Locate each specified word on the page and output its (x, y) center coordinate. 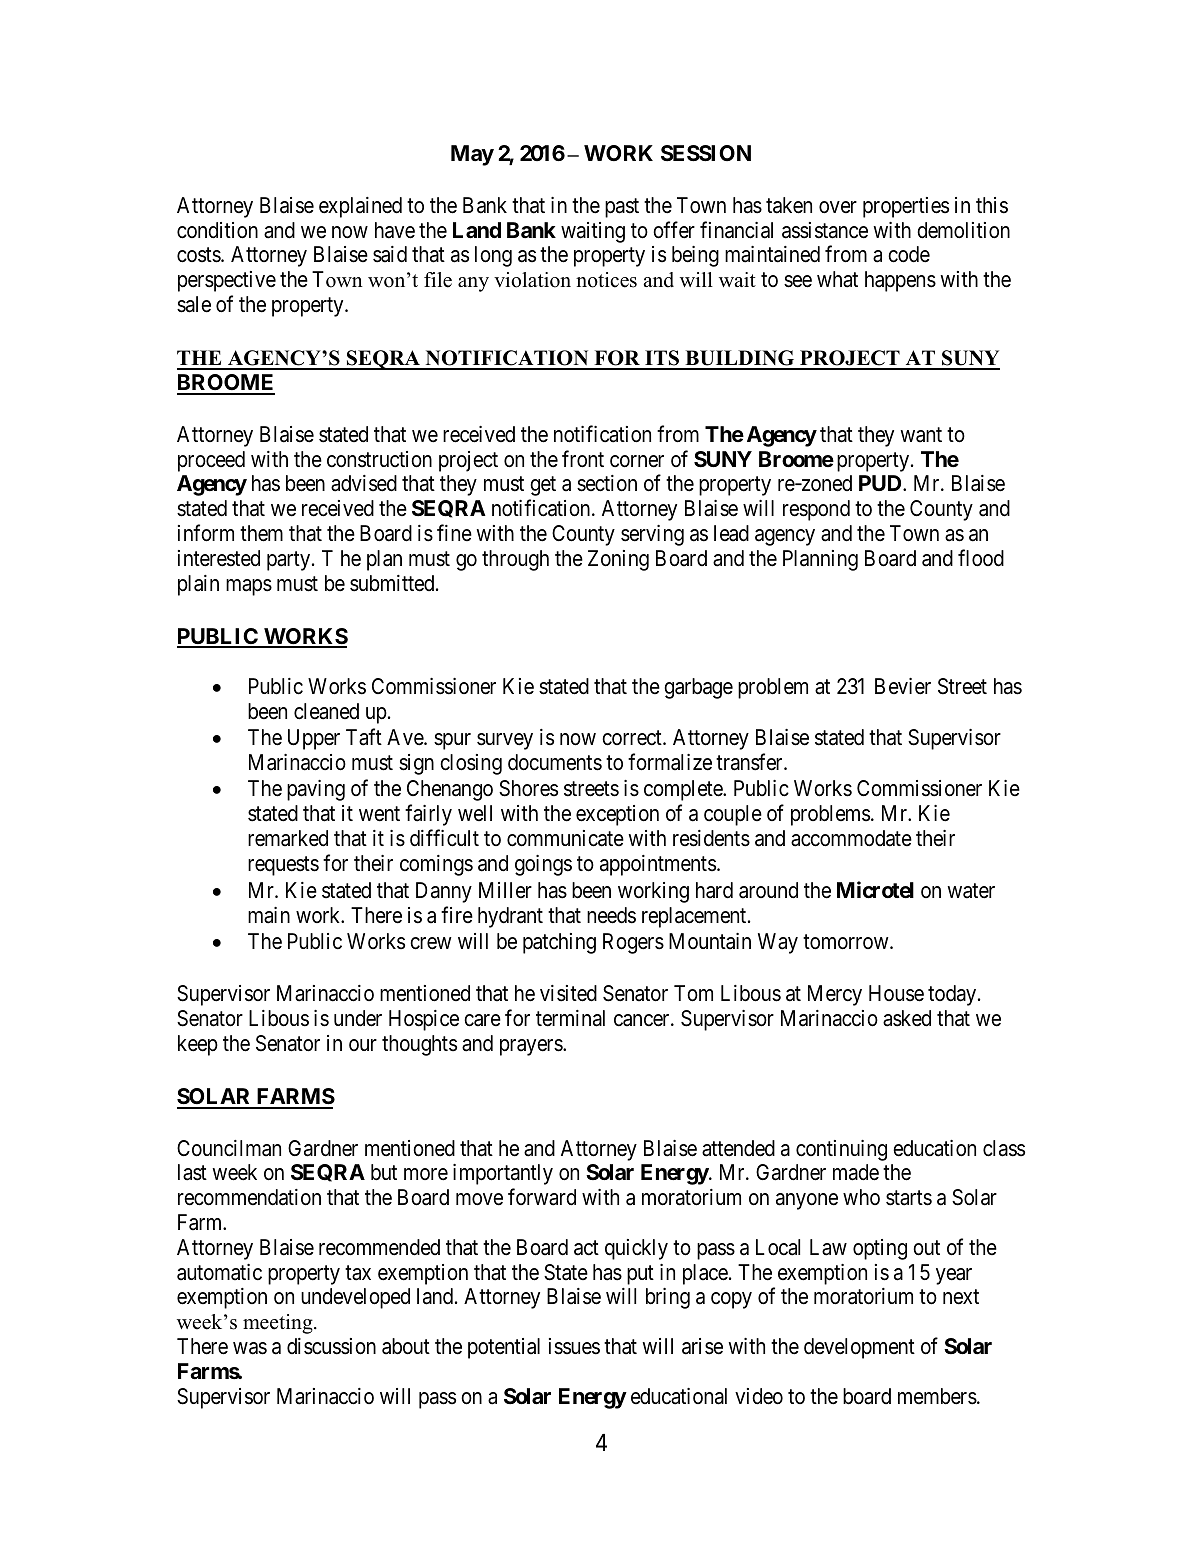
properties (906, 207)
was (250, 1348)
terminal (570, 1018)
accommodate (851, 838)
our (363, 1045)
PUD (881, 483)
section (607, 483)
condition (217, 230)
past (622, 208)
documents (555, 762)
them (261, 533)
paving (316, 790)
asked (907, 1018)
